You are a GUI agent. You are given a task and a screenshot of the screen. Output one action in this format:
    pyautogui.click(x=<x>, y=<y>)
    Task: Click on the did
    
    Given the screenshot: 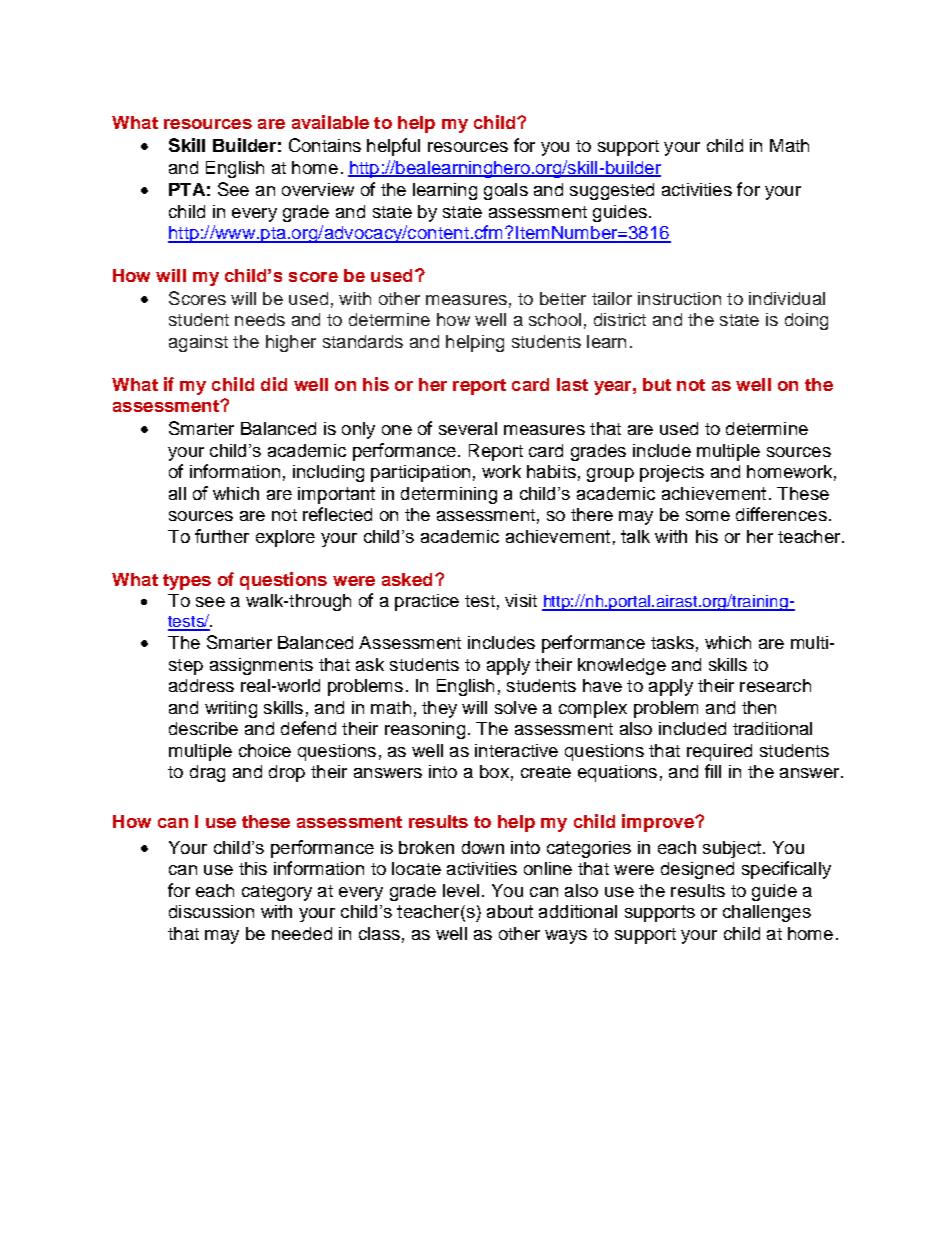 What is the action you would take?
    pyautogui.click(x=274, y=384)
